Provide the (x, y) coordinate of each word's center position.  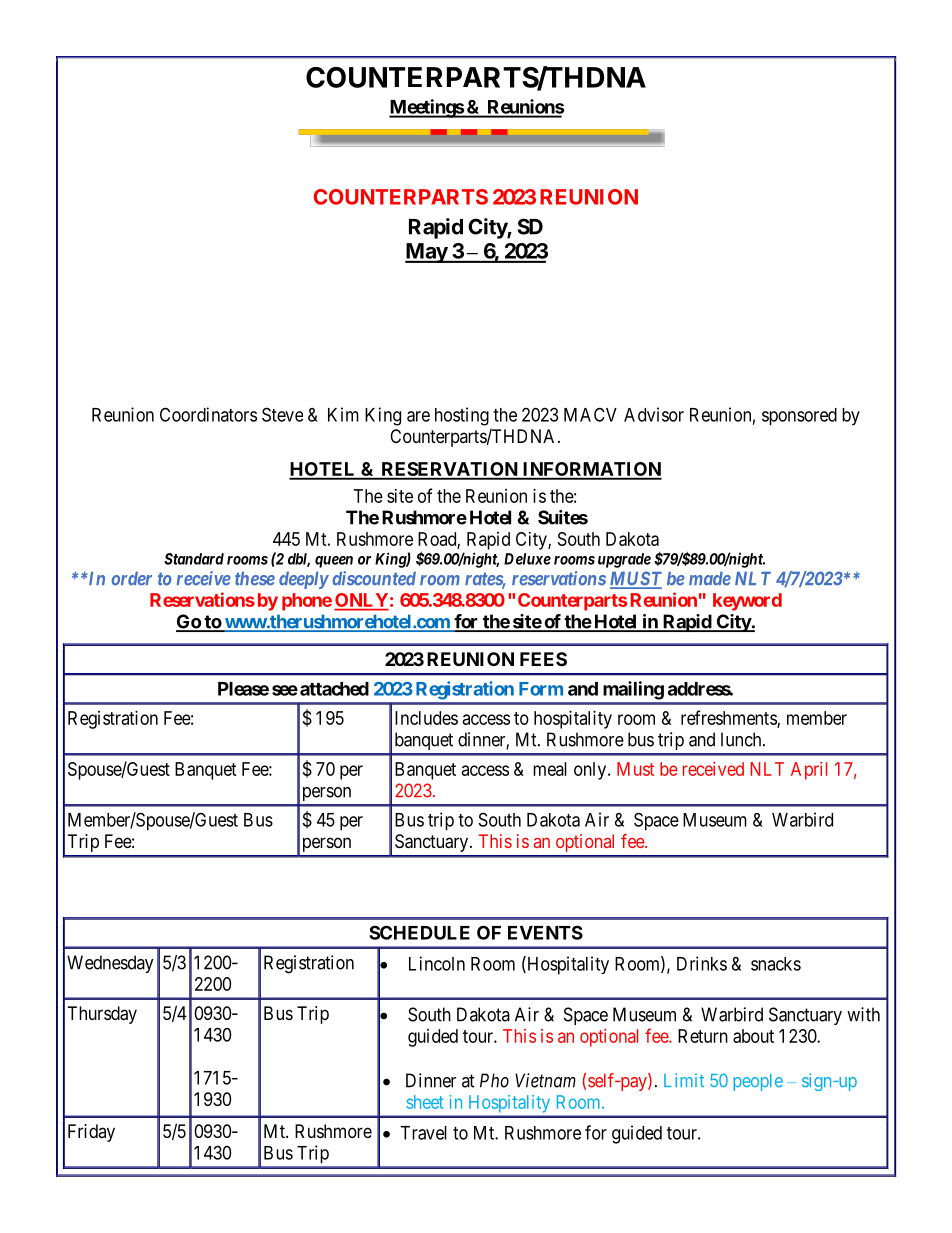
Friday (91, 1133)
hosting (462, 416)
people (758, 1082)
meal (550, 769)
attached (334, 689)
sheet (425, 1102)
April (809, 771)
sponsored (799, 417)
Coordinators (208, 414)
